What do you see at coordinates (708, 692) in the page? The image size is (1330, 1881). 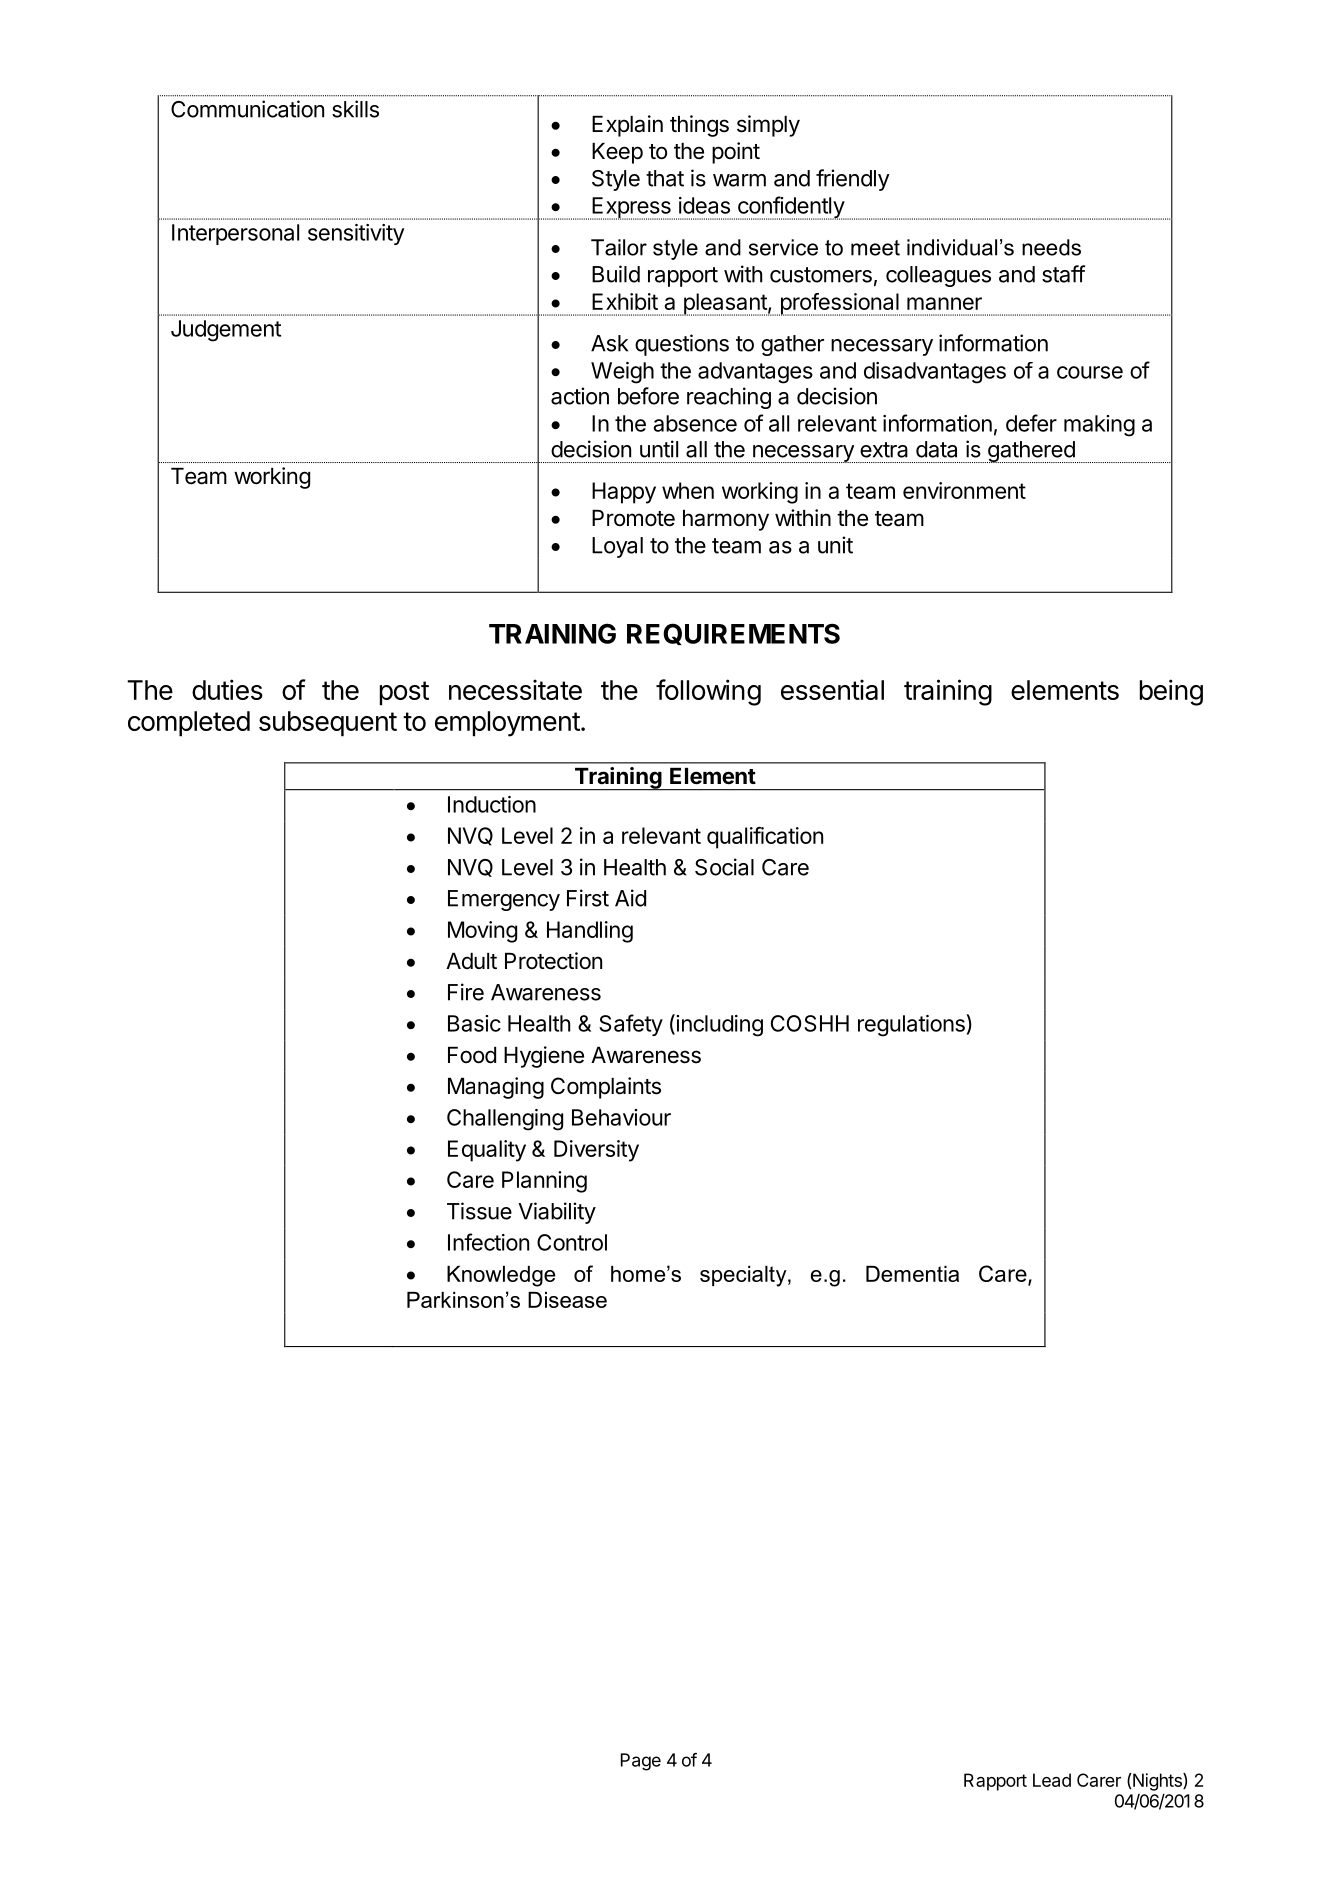 I see `following` at bounding box center [708, 692].
